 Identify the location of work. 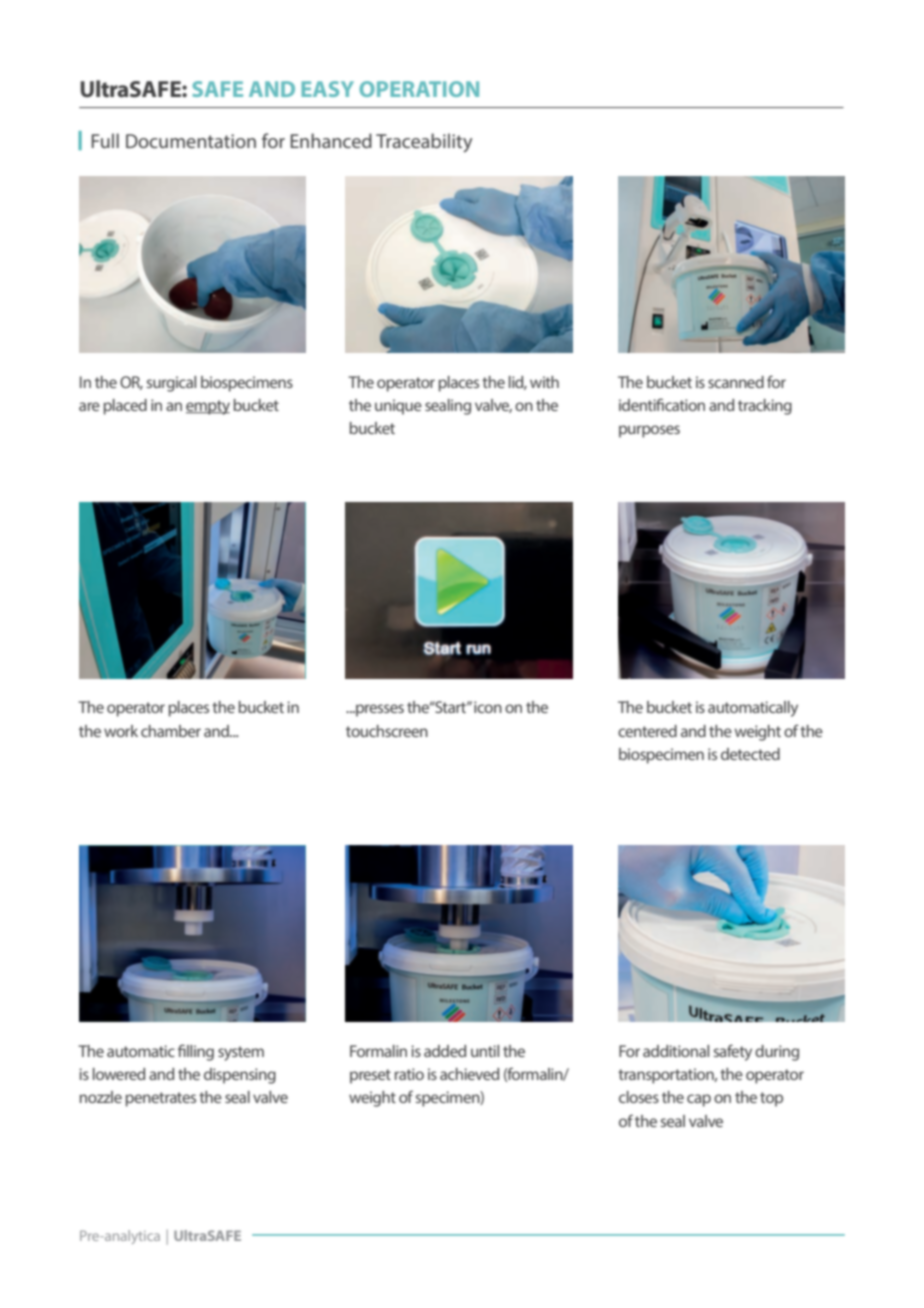
(121, 731).
